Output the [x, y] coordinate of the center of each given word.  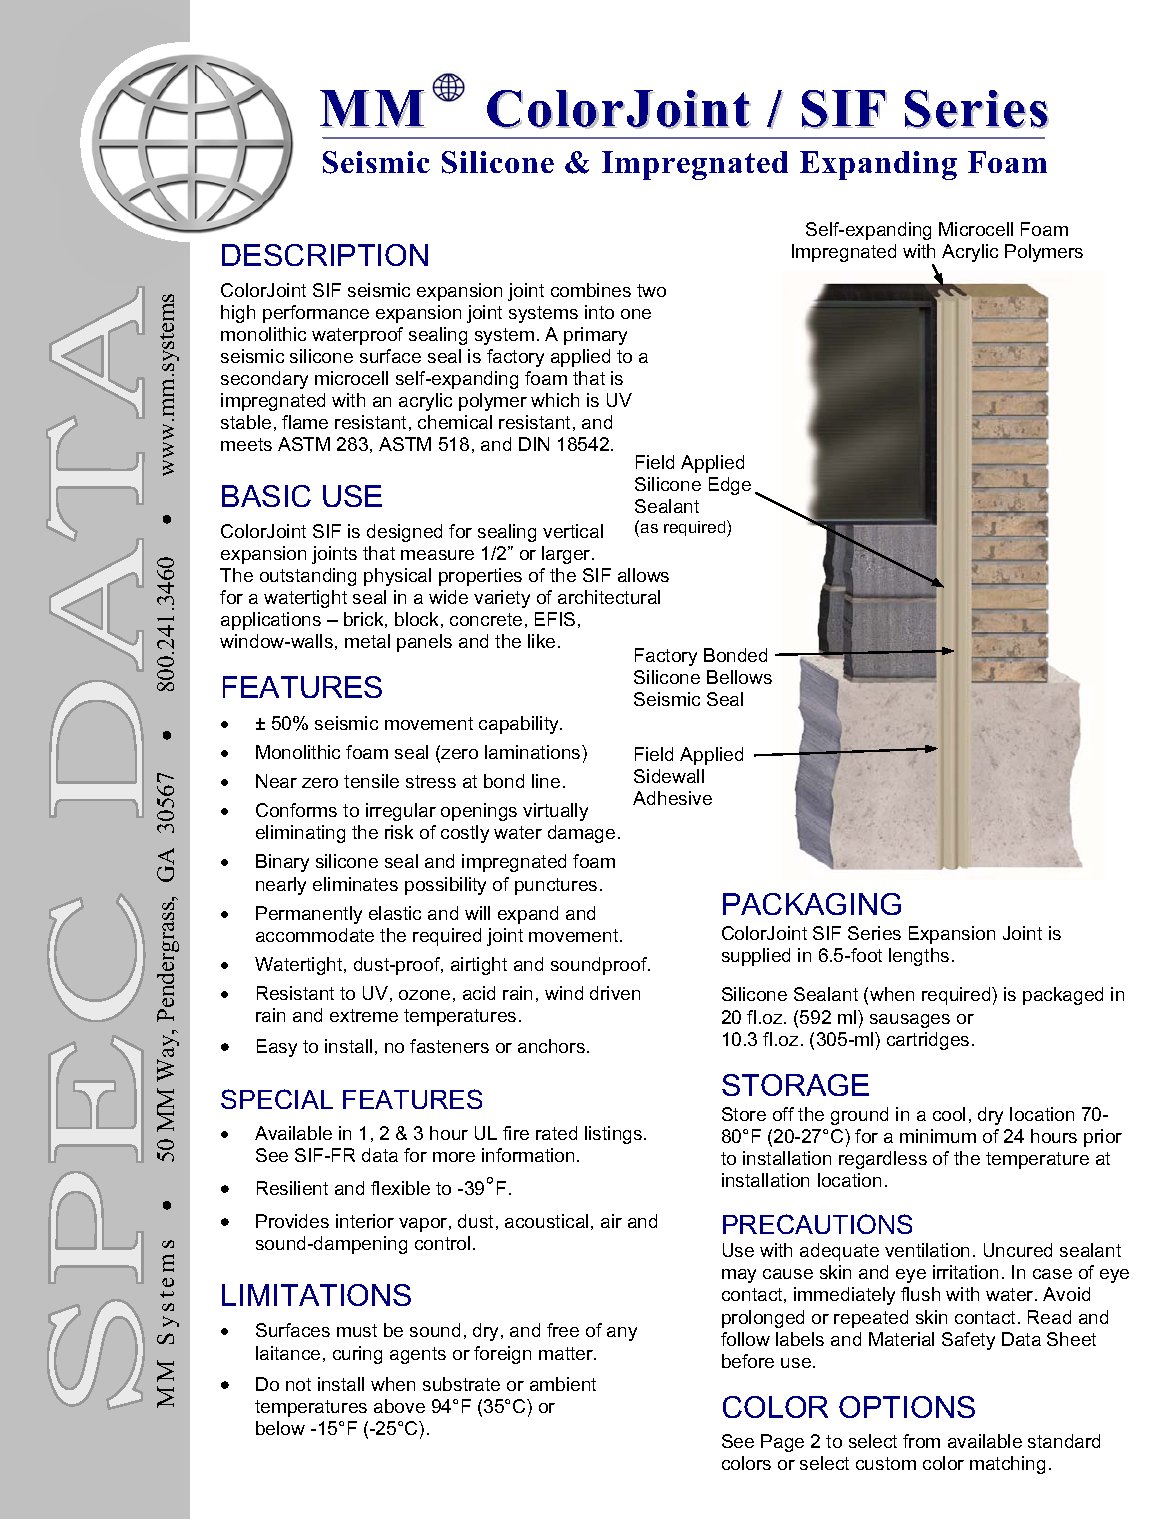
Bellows [739, 677]
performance [316, 314]
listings [615, 1135]
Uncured [1018, 1250]
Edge [730, 486]
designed [404, 533]
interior [365, 1221]
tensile [371, 781]
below [280, 1428]
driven [615, 993]
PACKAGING [812, 904]
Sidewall [669, 776]
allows [643, 575]
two [651, 290]
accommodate [315, 935]
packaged [1063, 996]
